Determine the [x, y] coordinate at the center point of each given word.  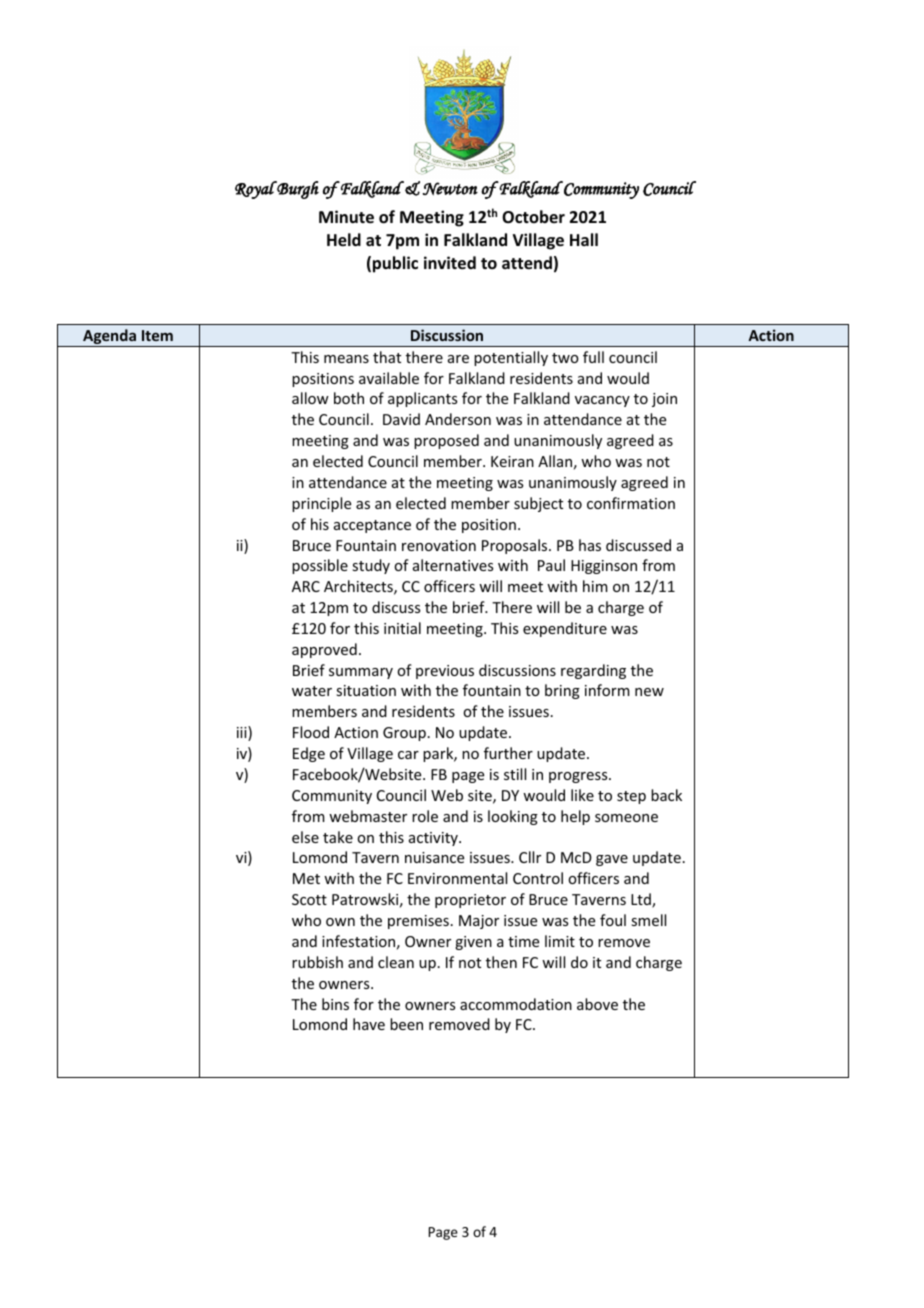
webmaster [368, 816]
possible [320, 566]
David [401, 419]
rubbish [317, 962]
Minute [346, 217]
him [595, 586]
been [406, 1024]
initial [402, 628]
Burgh [297, 190]
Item [157, 335]
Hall [584, 239]
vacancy [602, 401]
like [582, 795]
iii [243, 733]
